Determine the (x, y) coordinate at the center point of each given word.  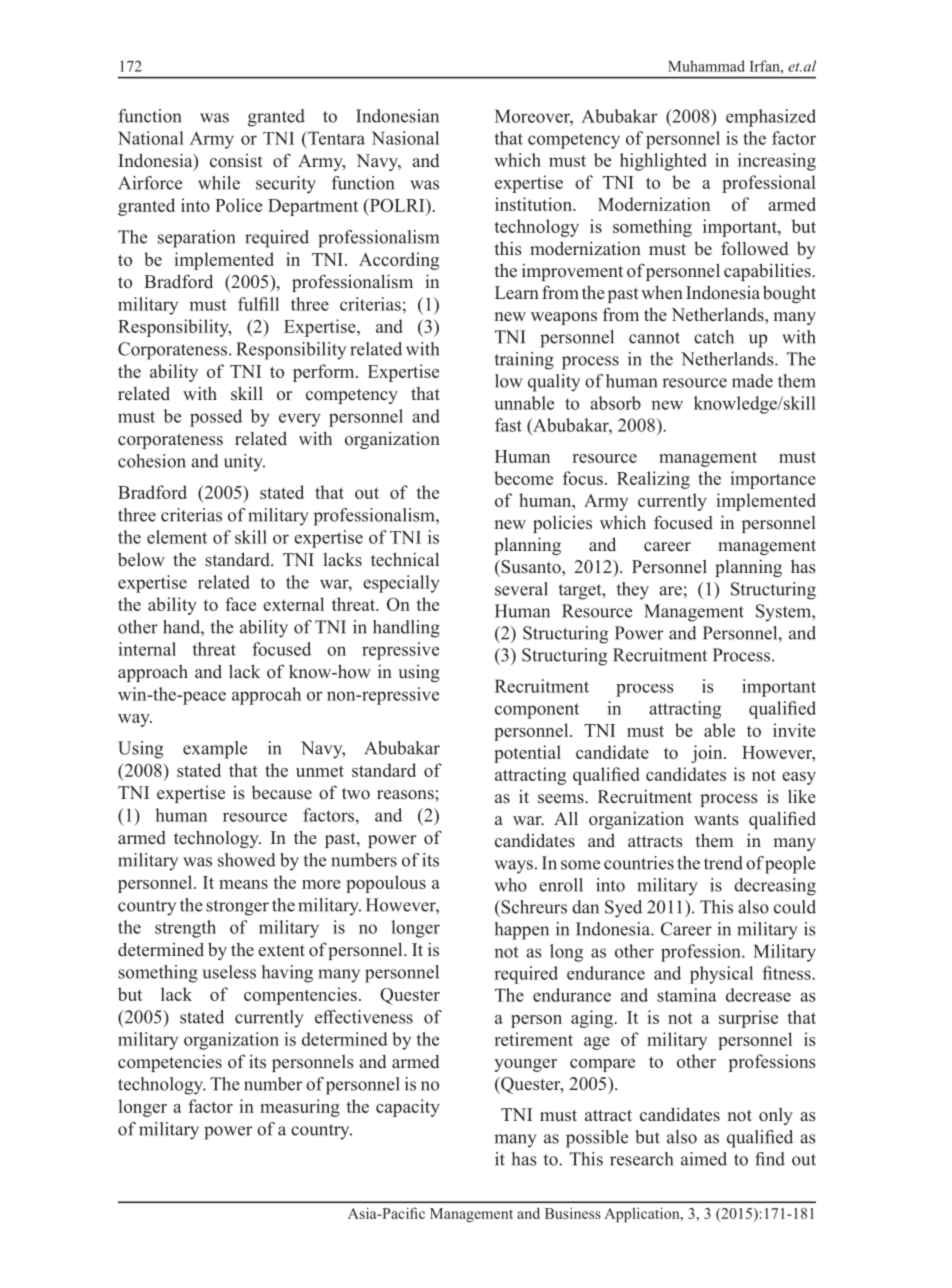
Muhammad (706, 66)
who (511, 885)
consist (236, 161)
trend (723, 863)
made (752, 381)
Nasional (405, 138)
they (633, 591)
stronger (237, 908)
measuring (300, 1108)
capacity (408, 1108)
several (521, 589)
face (240, 604)
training (524, 361)
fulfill (258, 304)
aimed (704, 1159)
